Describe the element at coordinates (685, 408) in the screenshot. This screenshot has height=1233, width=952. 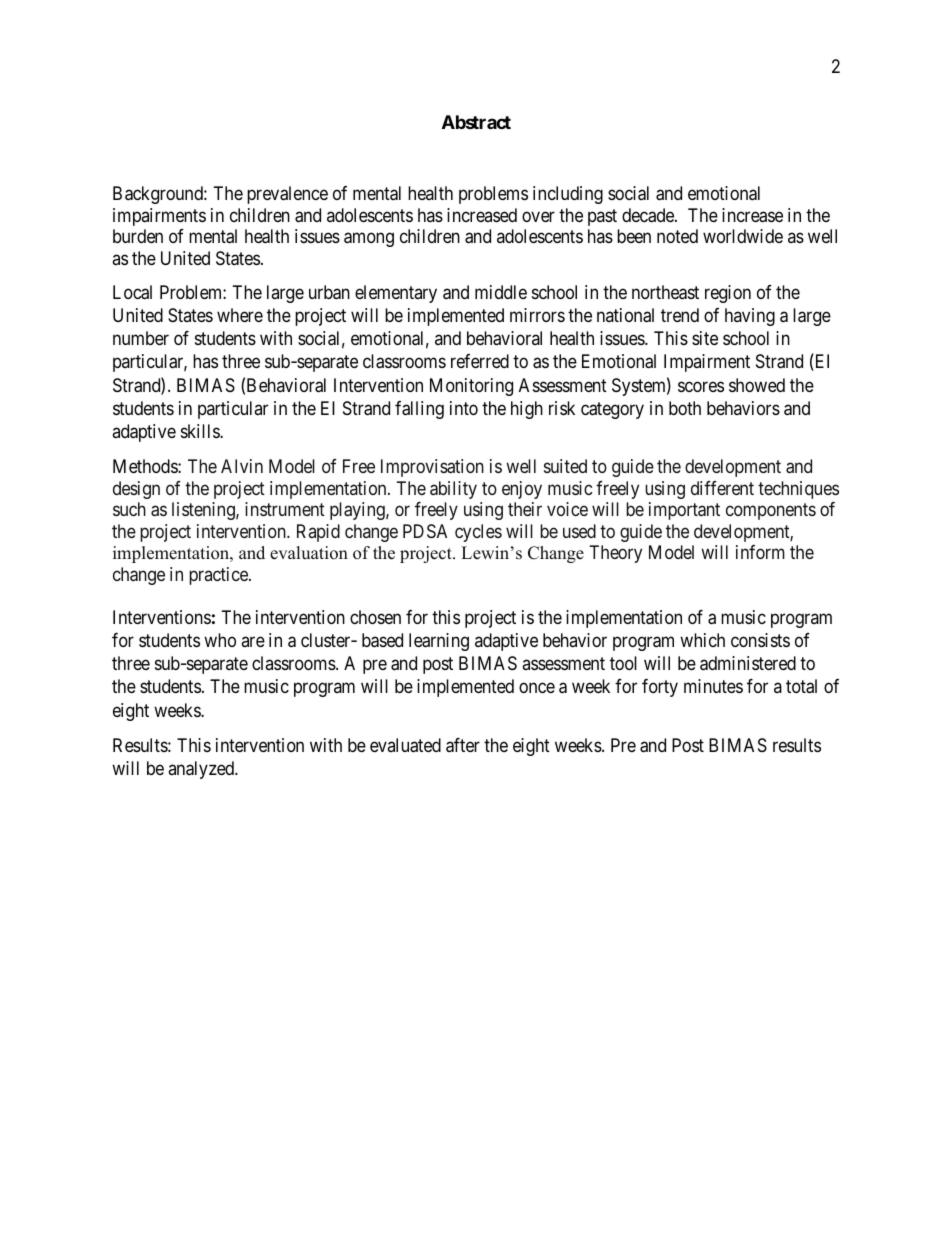
I see `both` at that location.
